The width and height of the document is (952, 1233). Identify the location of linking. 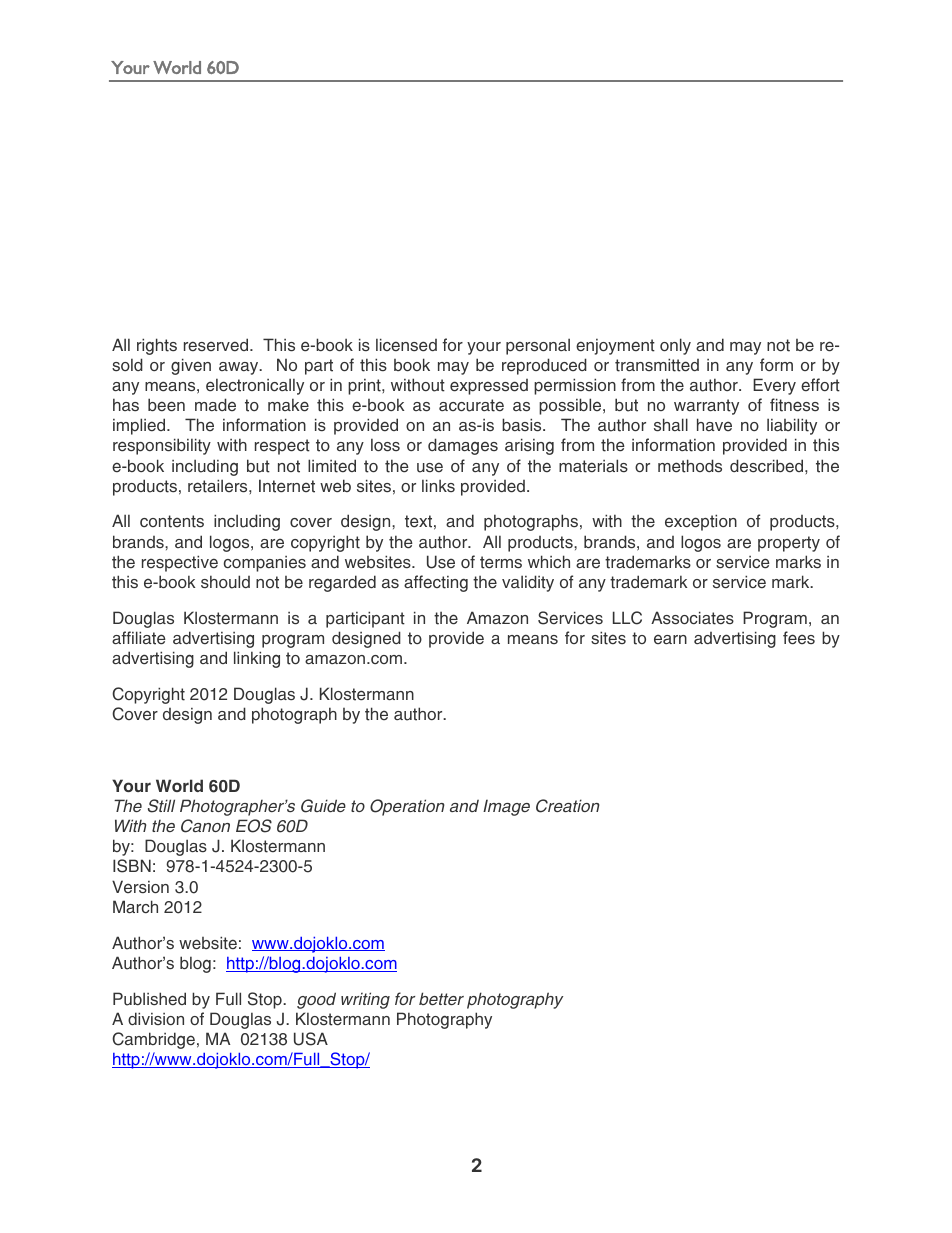
(257, 659).
